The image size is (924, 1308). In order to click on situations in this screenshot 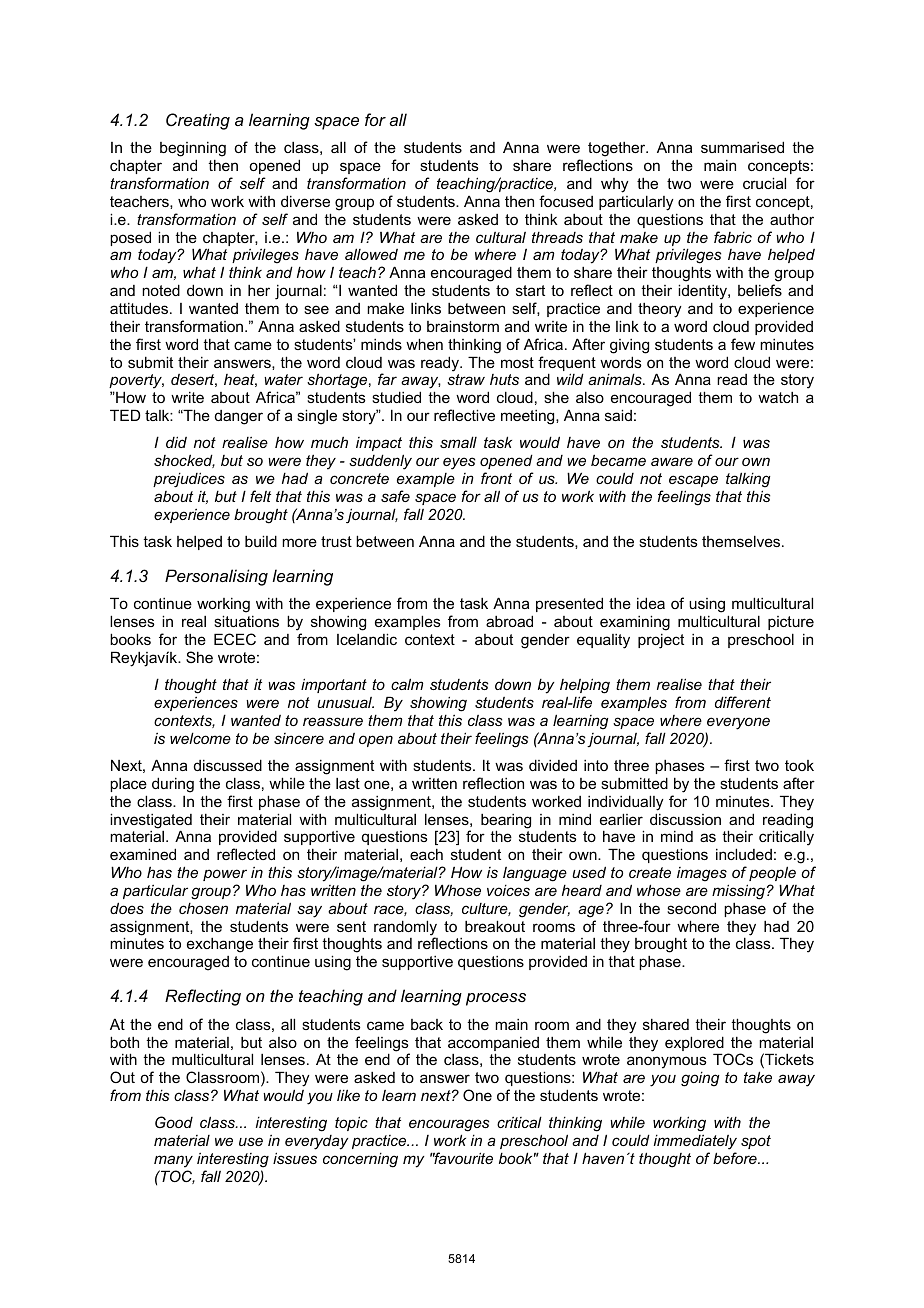, I will do `click(246, 621)`.
